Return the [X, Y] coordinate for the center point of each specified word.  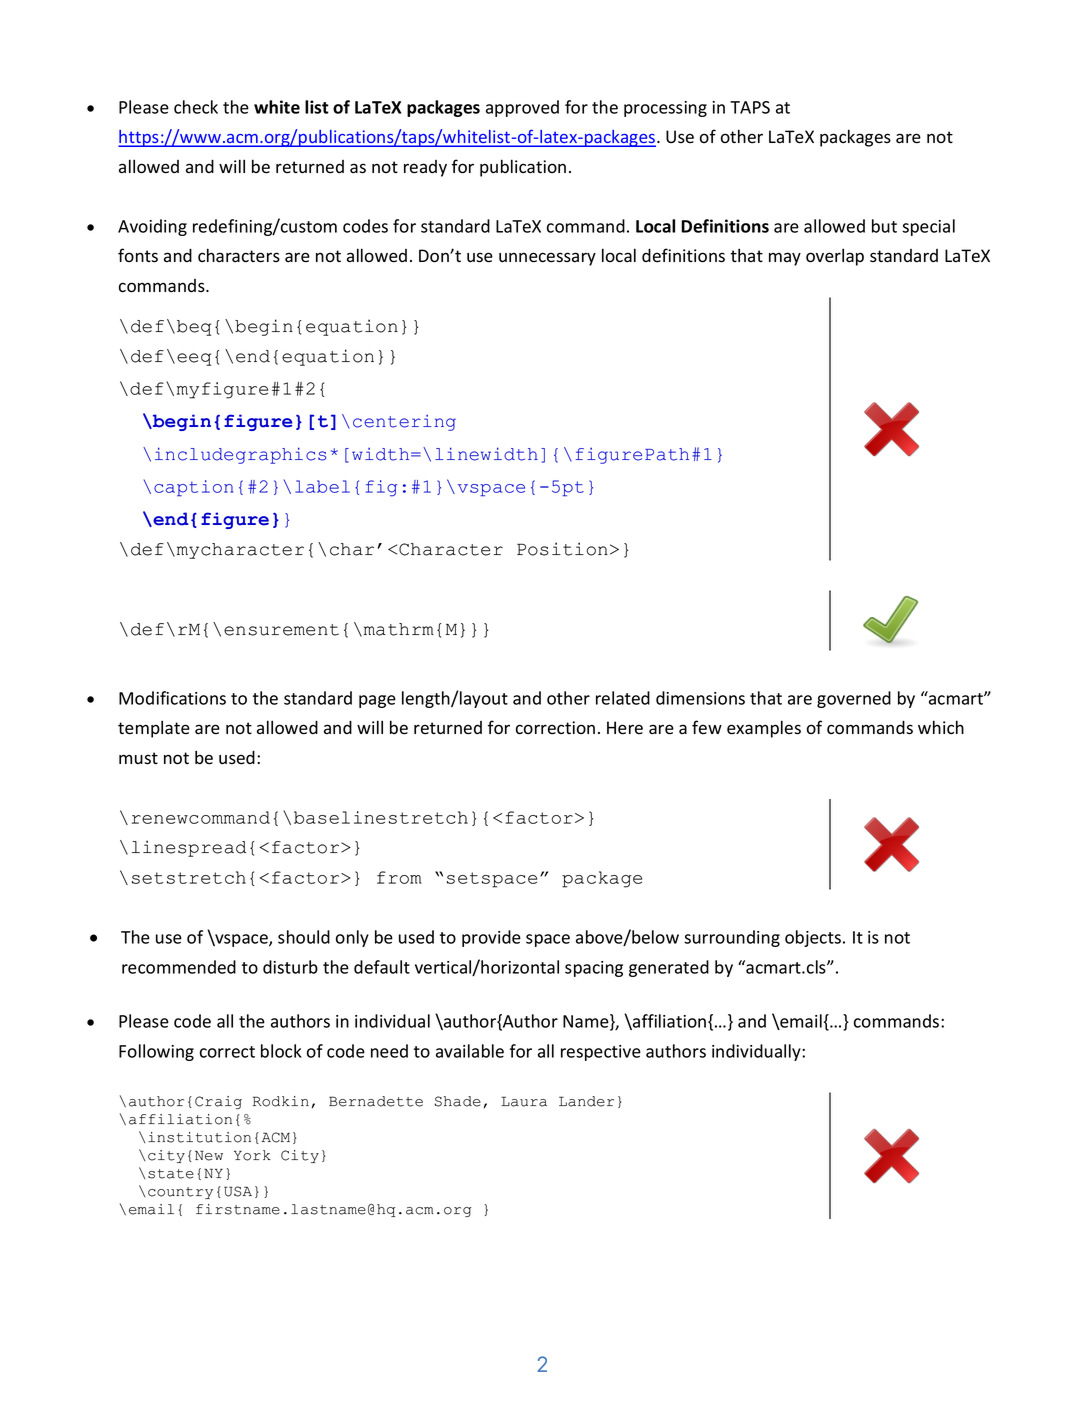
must [138, 758]
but [884, 226]
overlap [835, 257]
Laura [524, 1101]
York [252, 1155]
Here [625, 728]
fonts [138, 255]
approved [522, 108]
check [196, 107]
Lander [586, 1101]
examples [764, 729]
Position [562, 549]
